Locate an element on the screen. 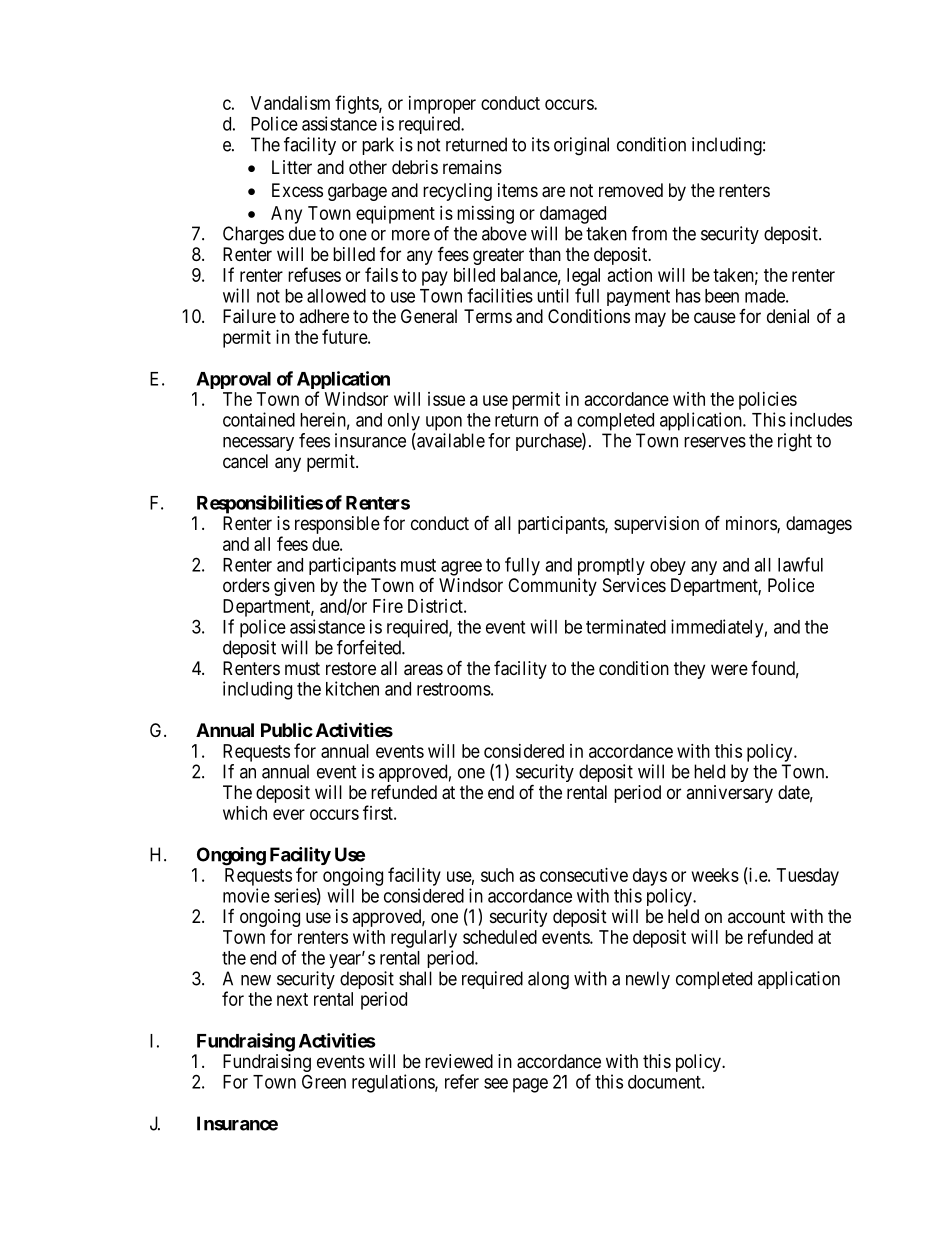 The width and height of the screenshot is (952, 1233). Vandalism is located at coordinates (290, 103).
